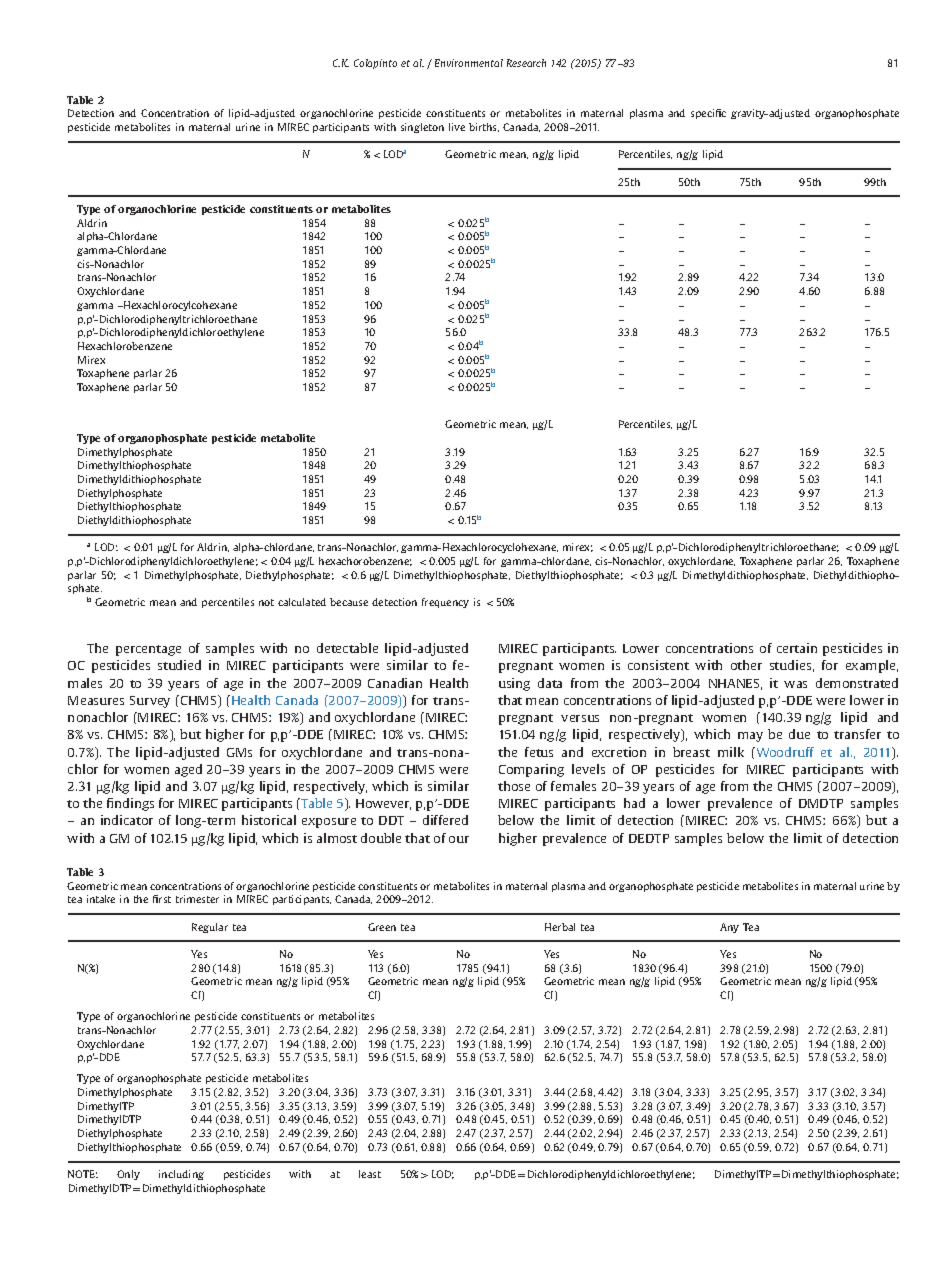 The height and width of the page is (1270, 952). What do you see at coordinates (302, 602) in the page?
I see `calculated` at bounding box center [302, 602].
